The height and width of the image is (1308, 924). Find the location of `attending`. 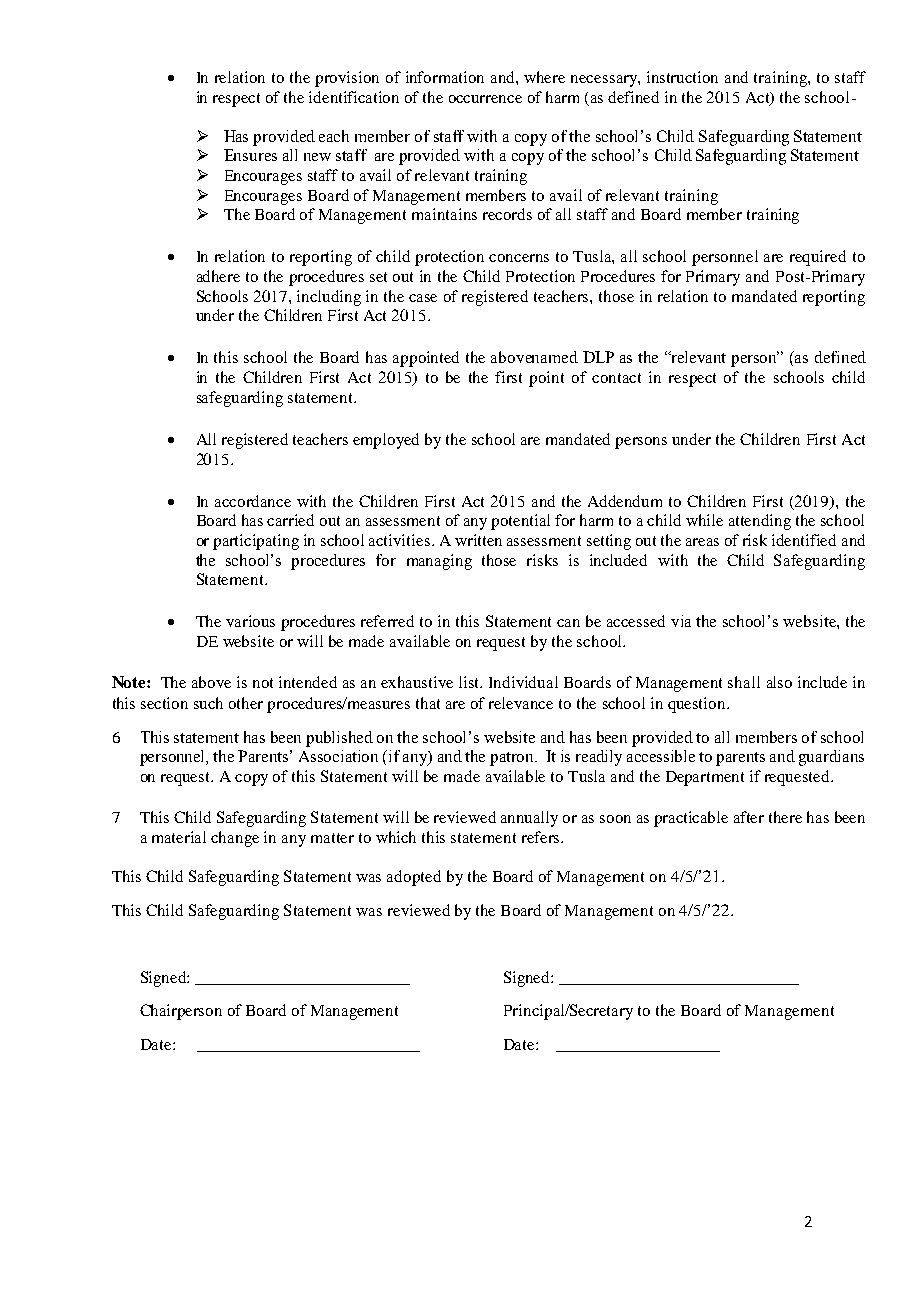

attending is located at coordinates (760, 522).
